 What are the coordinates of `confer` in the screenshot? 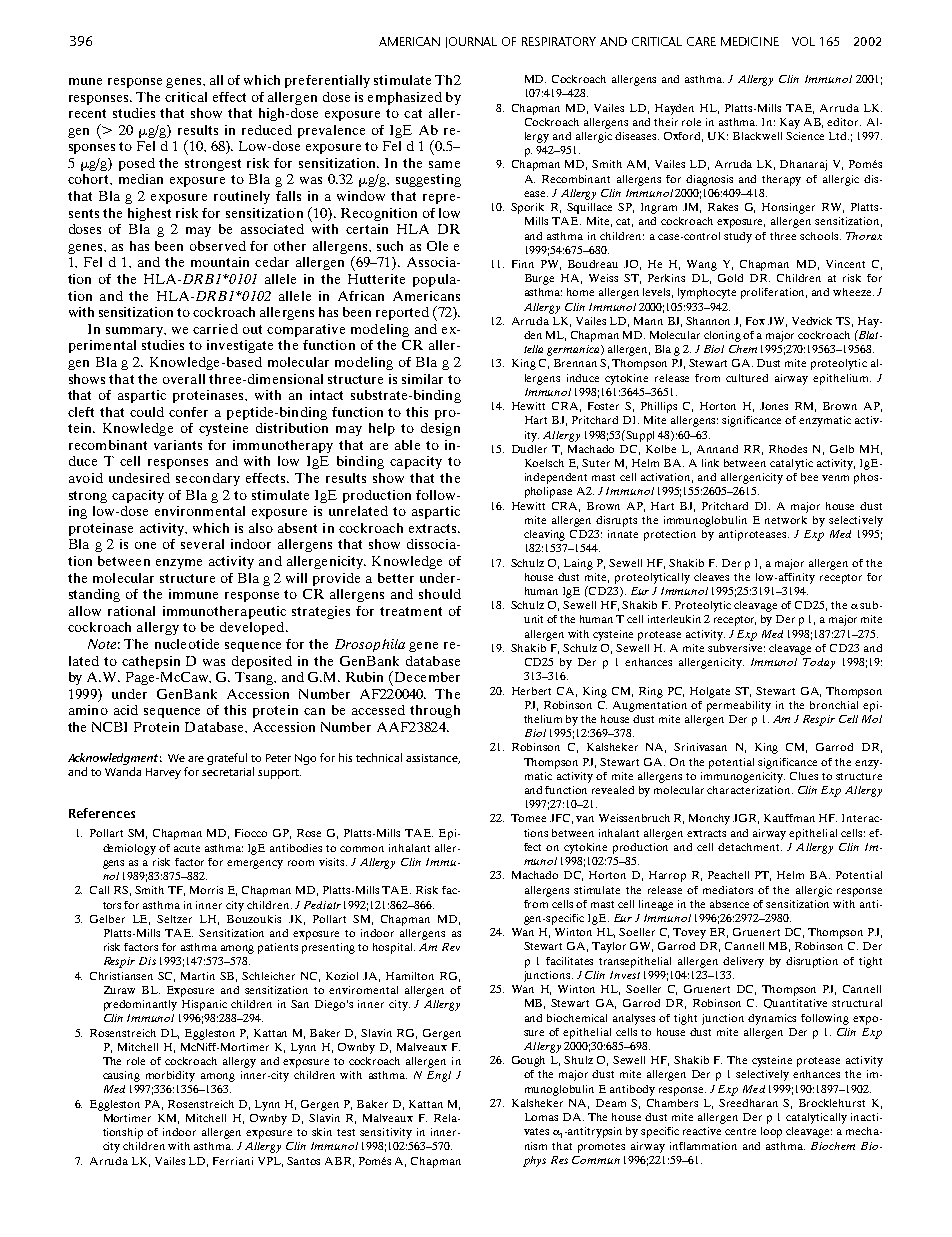 It's located at (188, 412).
